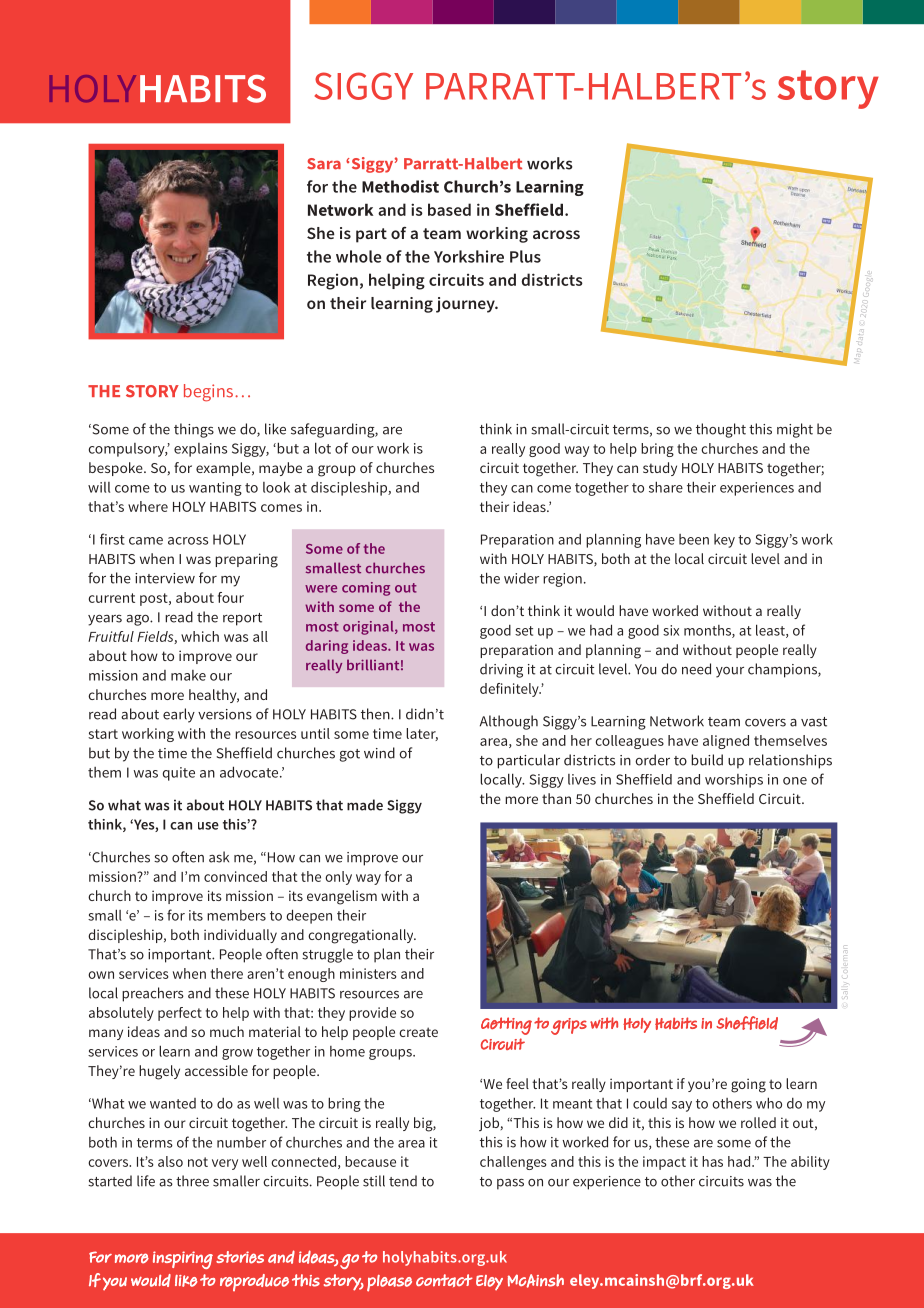 The image size is (924, 1308). I want to click on inspiring, so click(183, 1260).
